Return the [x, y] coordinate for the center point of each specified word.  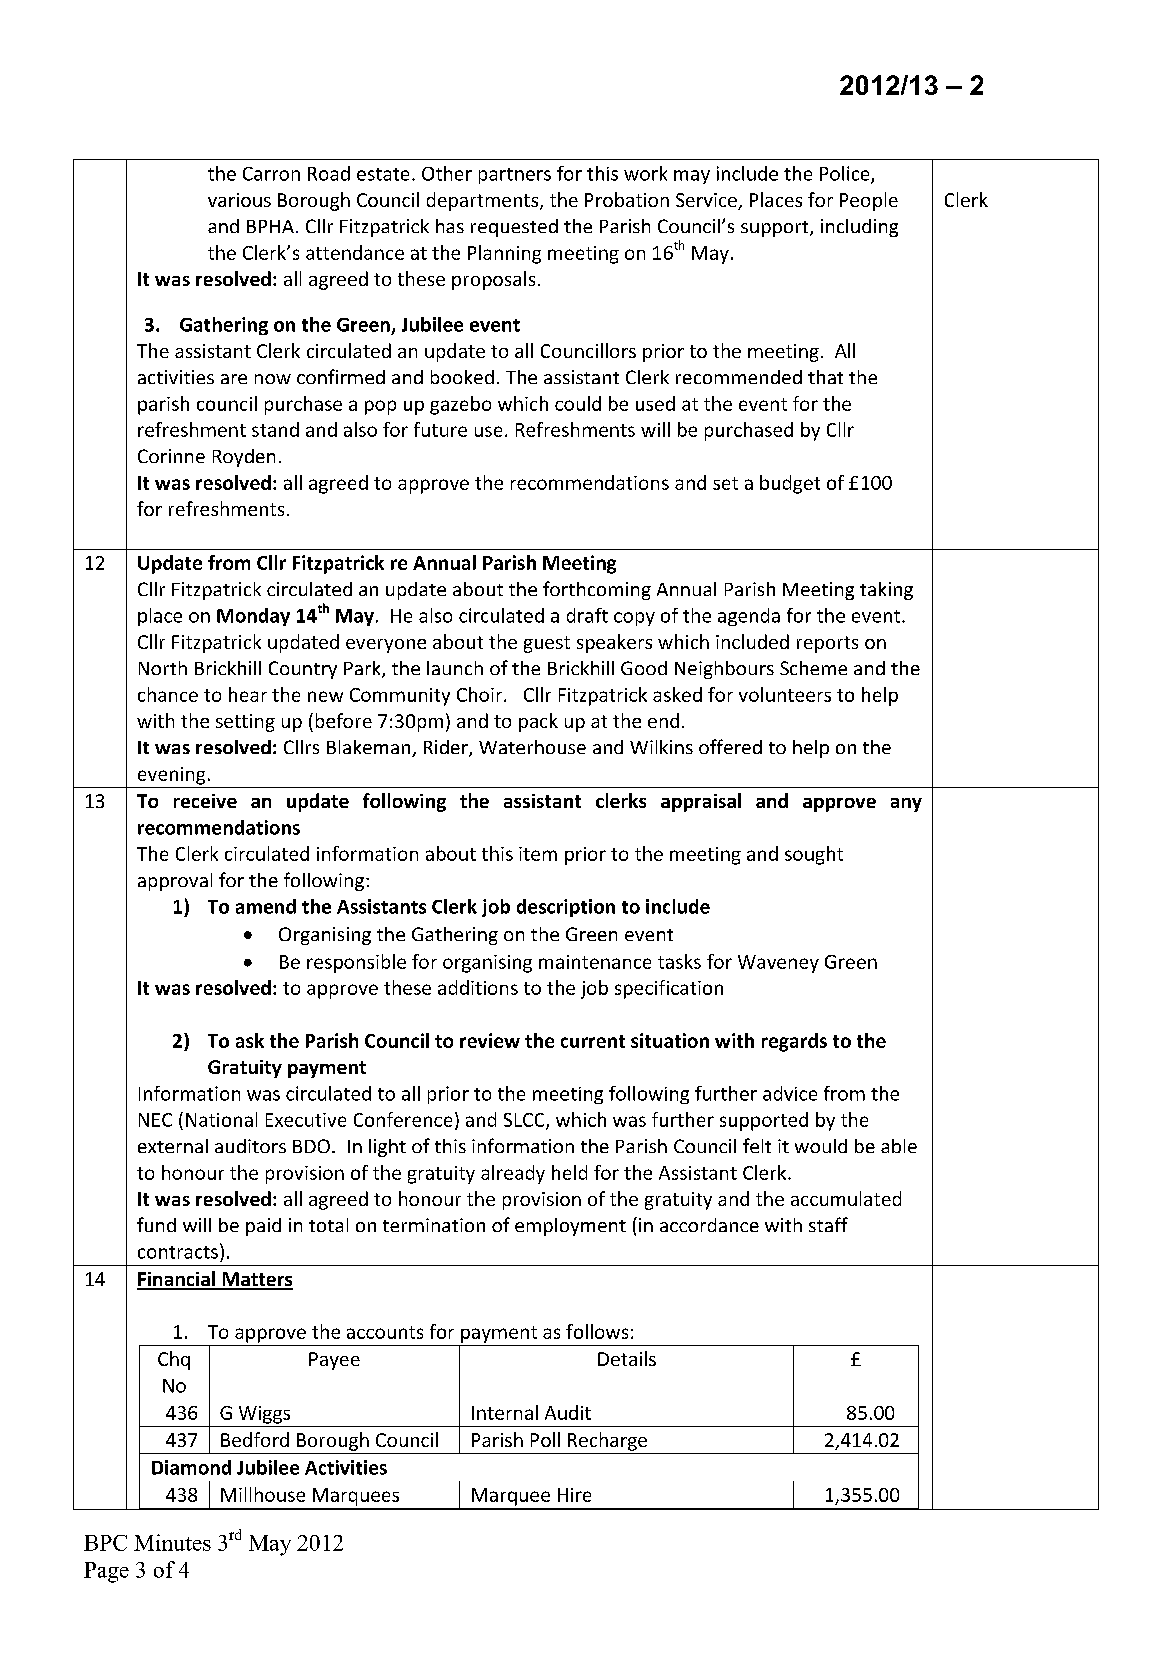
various [239, 200]
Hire [574, 1495]
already [513, 1174]
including [859, 228]
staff [828, 1224]
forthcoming [597, 590]
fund [156, 1224]
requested [514, 228]
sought [814, 855]
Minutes [172, 1542]
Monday [253, 617]
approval [175, 882]
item [538, 854]
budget [790, 484]
